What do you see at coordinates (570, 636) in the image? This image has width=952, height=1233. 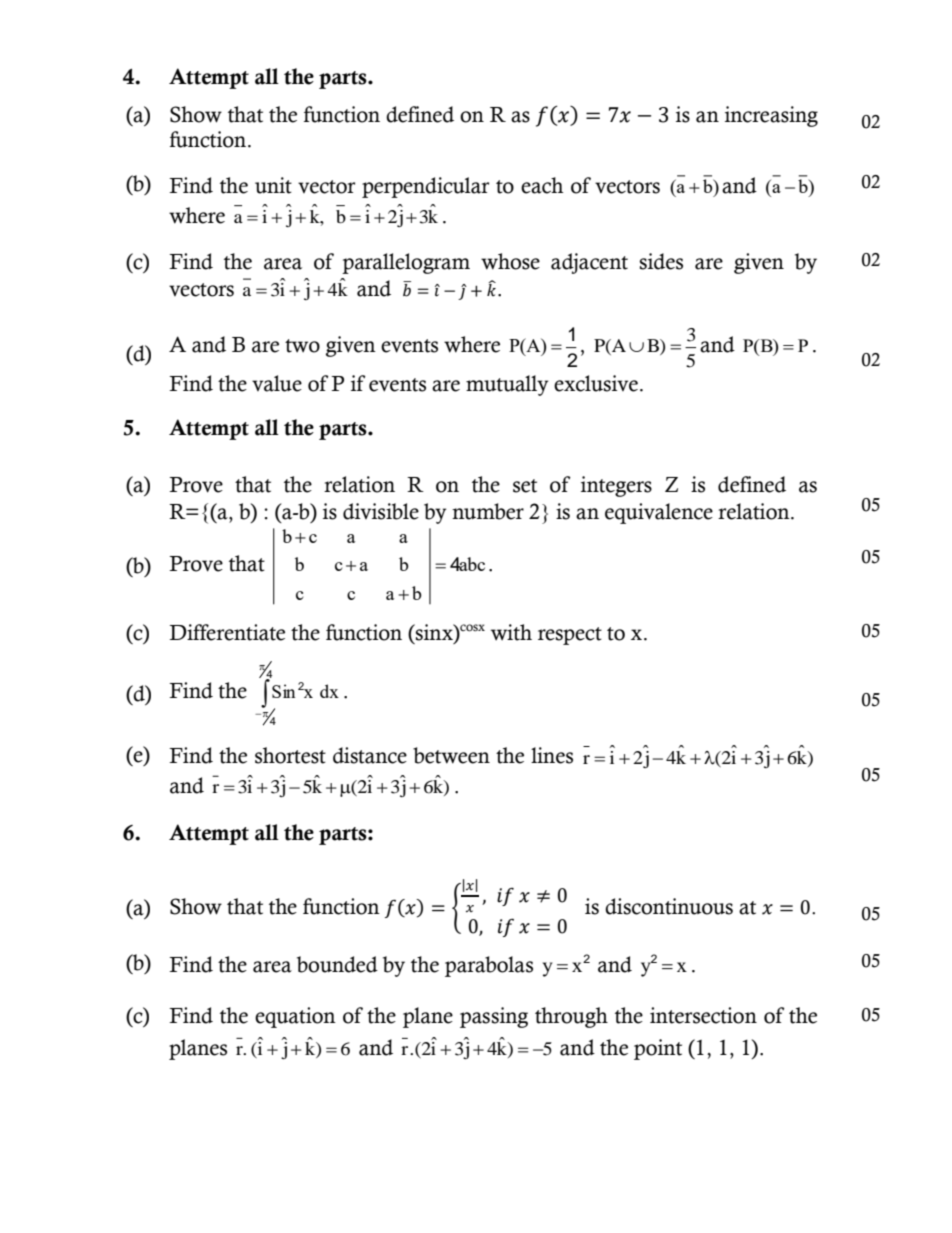 I see `respect` at bounding box center [570, 636].
